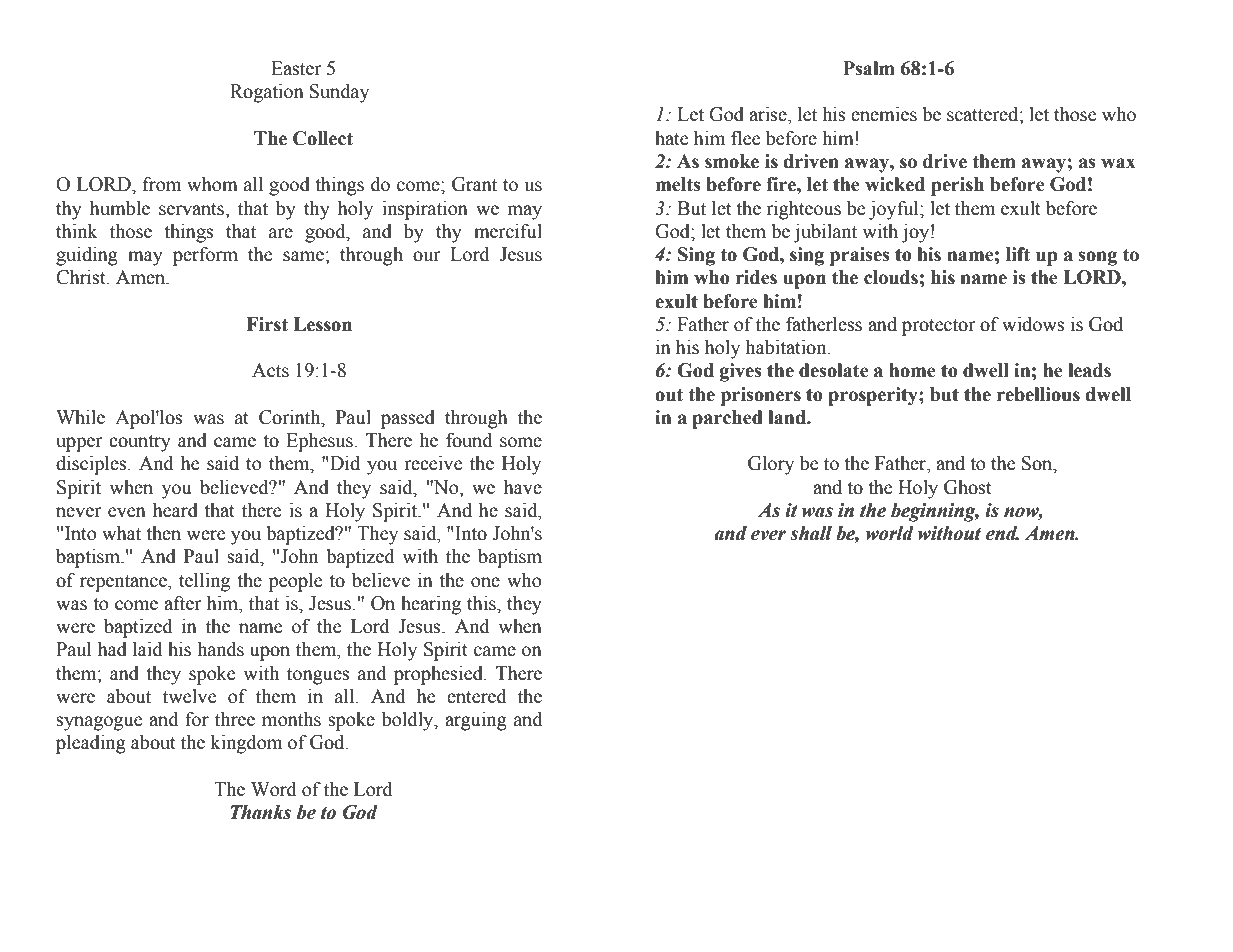  What do you see at coordinates (140, 443) in the page?
I see `country` at bounding box center [140, 443].
